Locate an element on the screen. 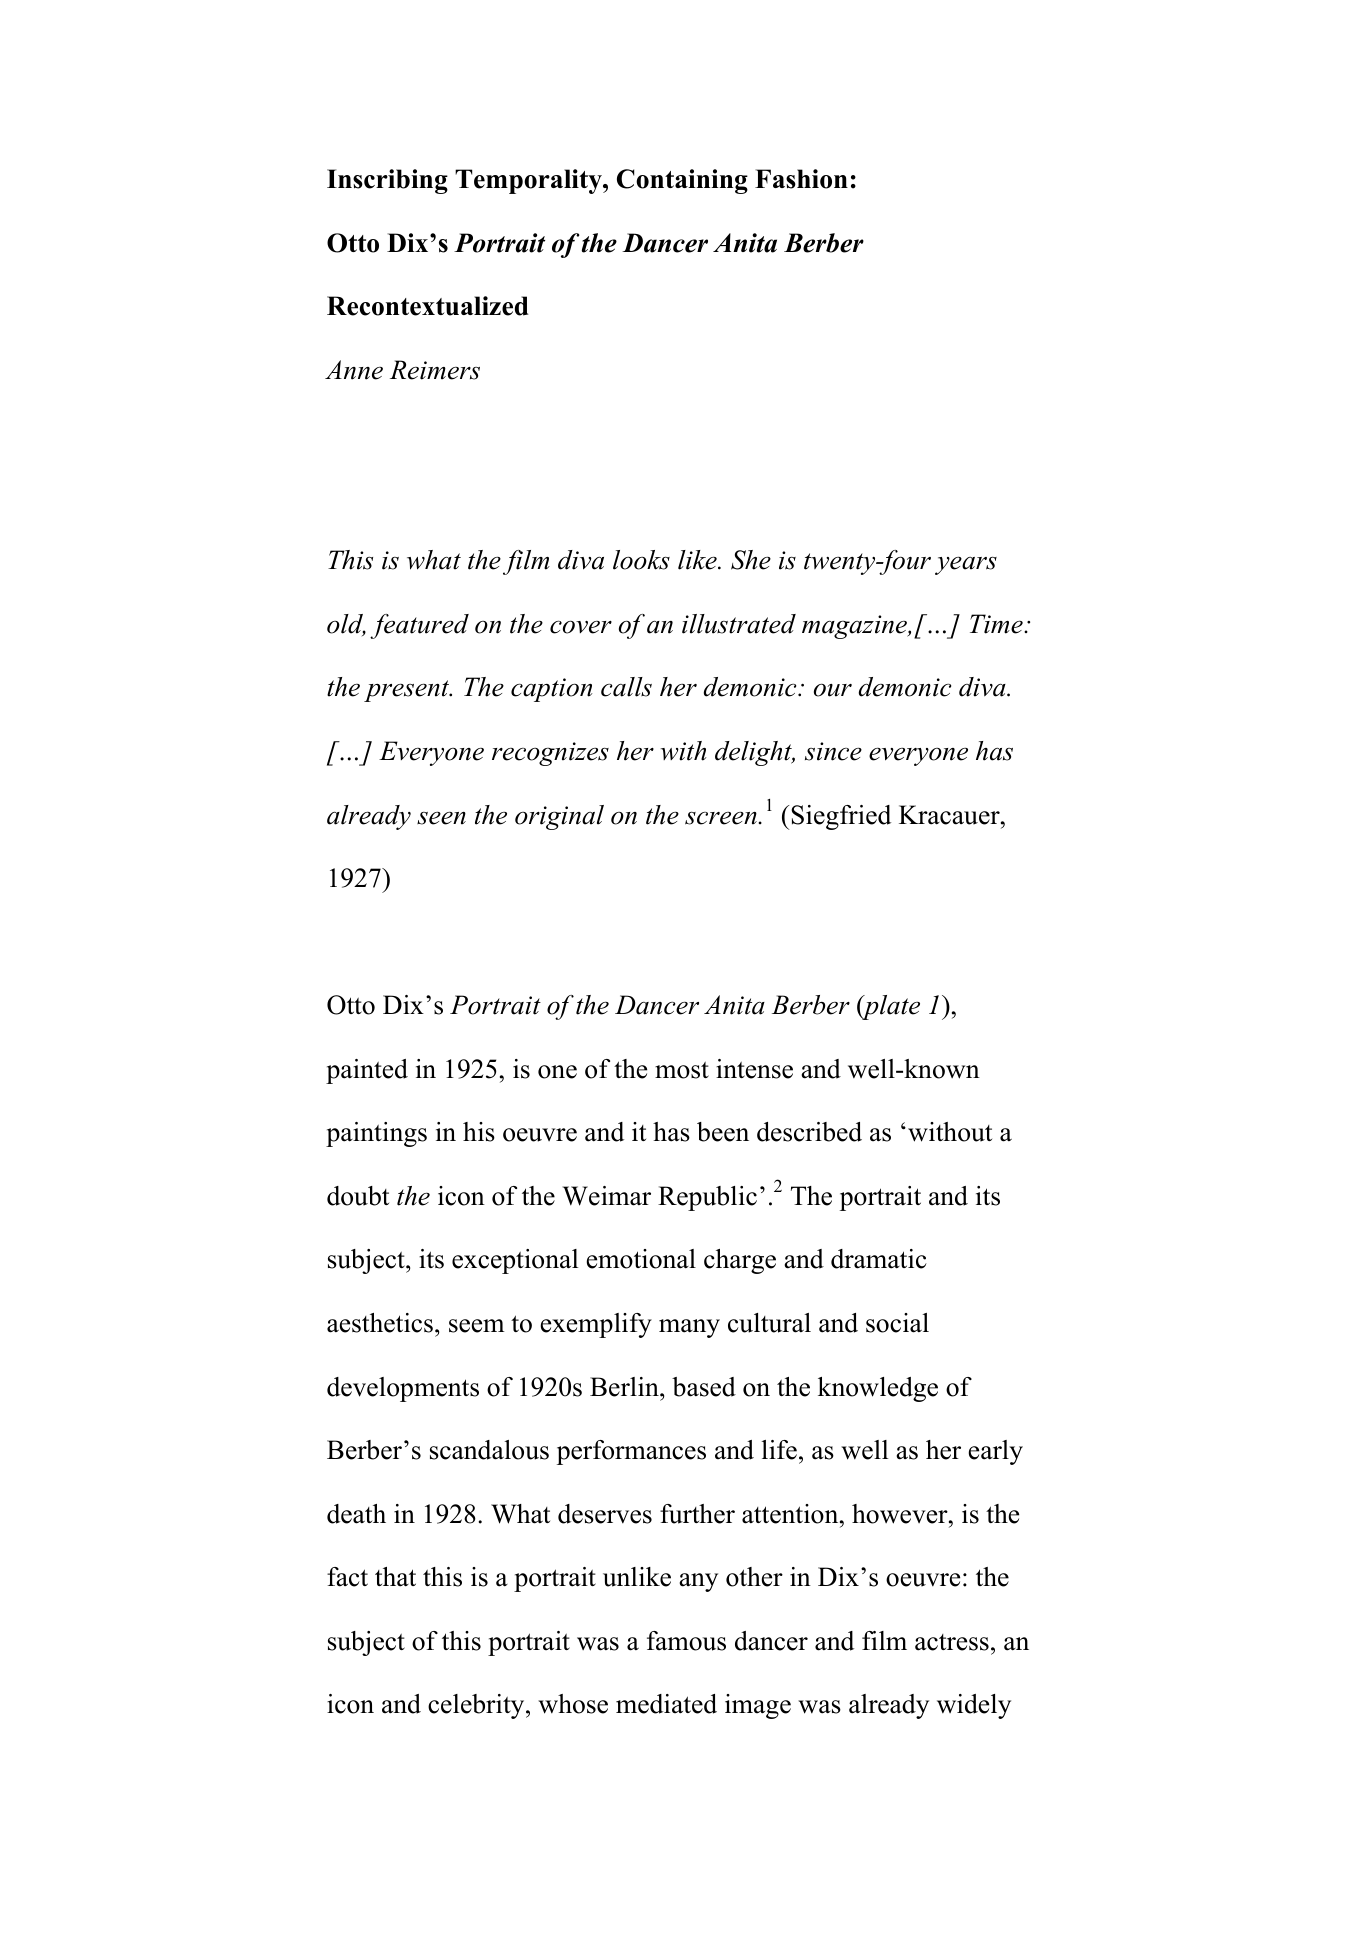 The image size is (1370, 1939). that is located at coordinates (395, 1577).
